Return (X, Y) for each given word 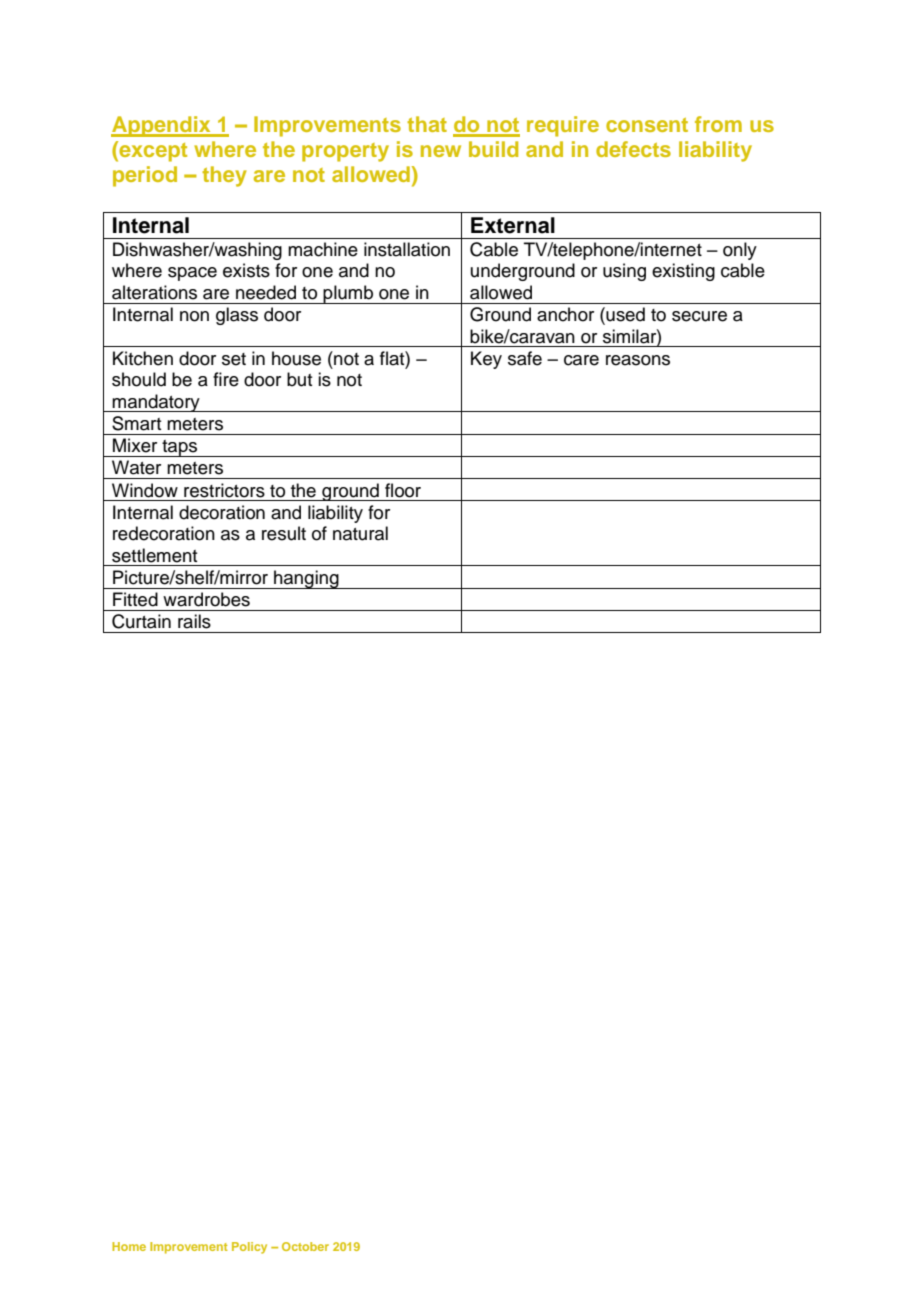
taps (180, 448)
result (284, 533)
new (441, 151)
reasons (638, 360)
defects (633, 149)
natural (360, 533)
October (305, 1246)
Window (145, 490)
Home (129, 1246)
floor (403, 490)
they (224, 176)
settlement (154, 555)
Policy (249, 1248)
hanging (306, 579)
